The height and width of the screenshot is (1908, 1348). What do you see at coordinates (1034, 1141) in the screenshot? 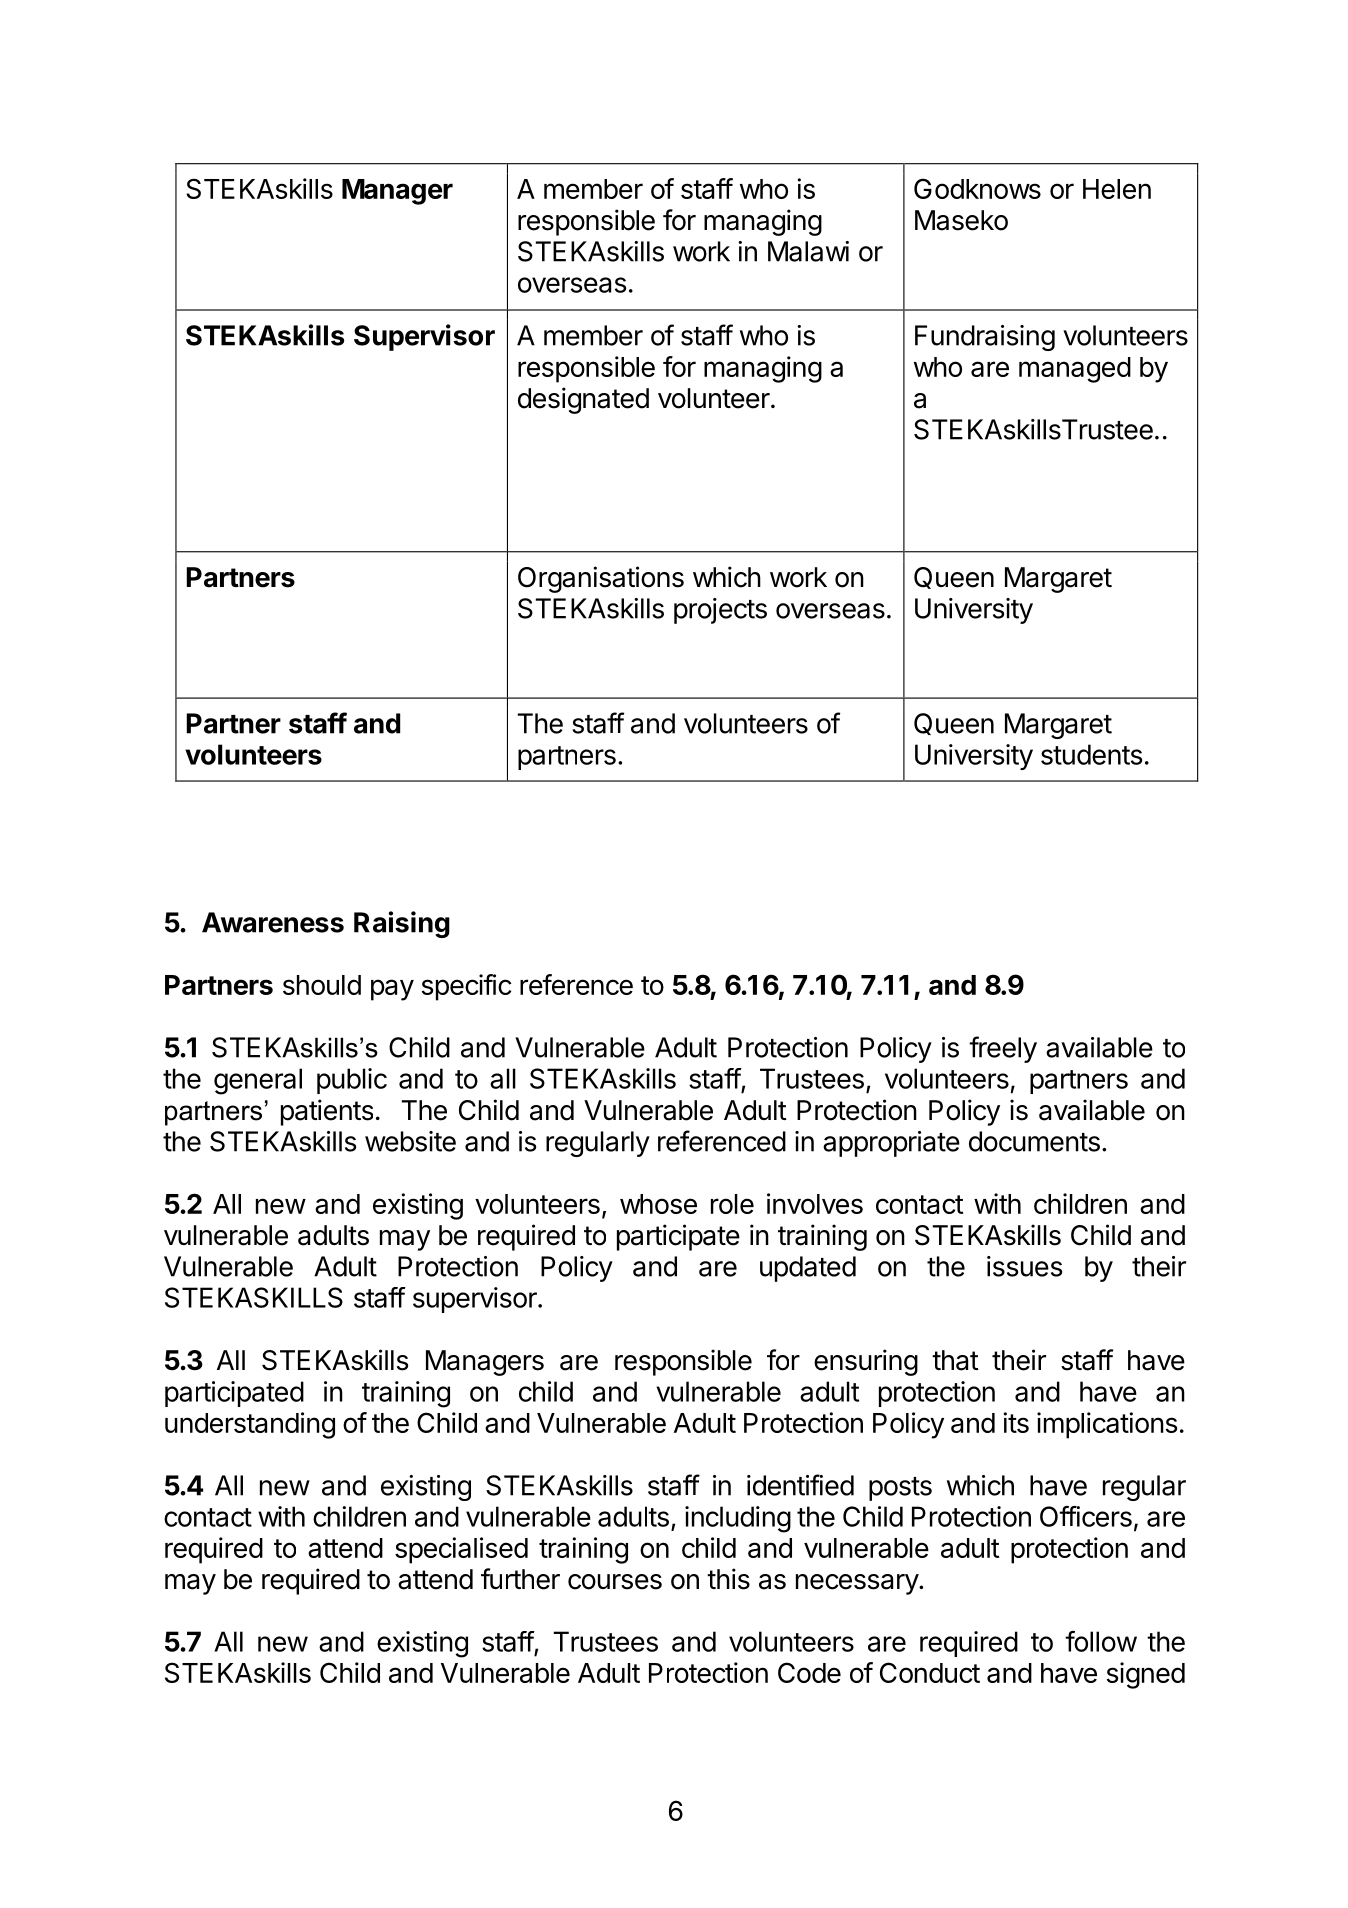
I see `documents` at bounding box center [1034, 1141].
